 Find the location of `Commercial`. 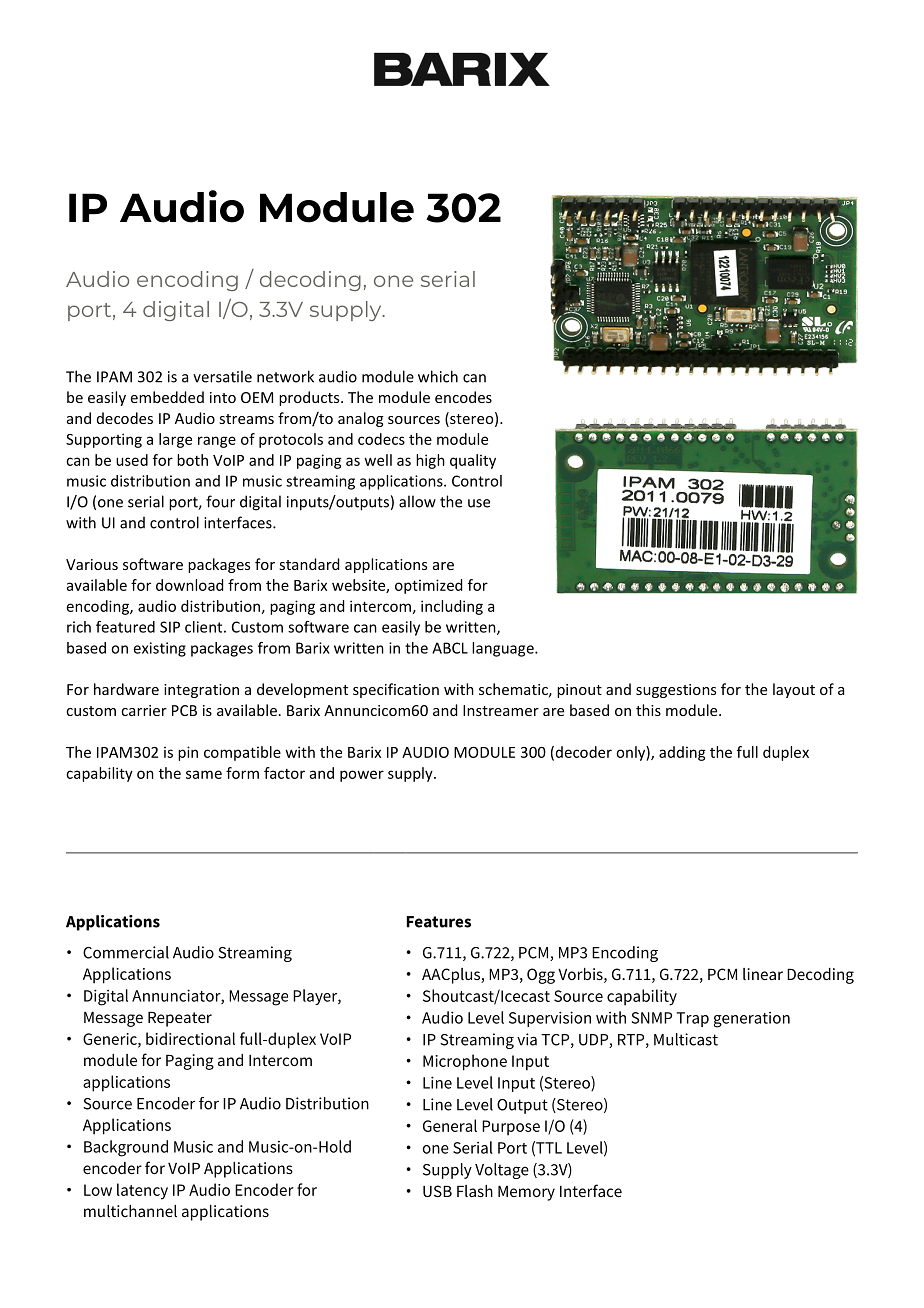

Commercial is located at coordinates (126, 952).
